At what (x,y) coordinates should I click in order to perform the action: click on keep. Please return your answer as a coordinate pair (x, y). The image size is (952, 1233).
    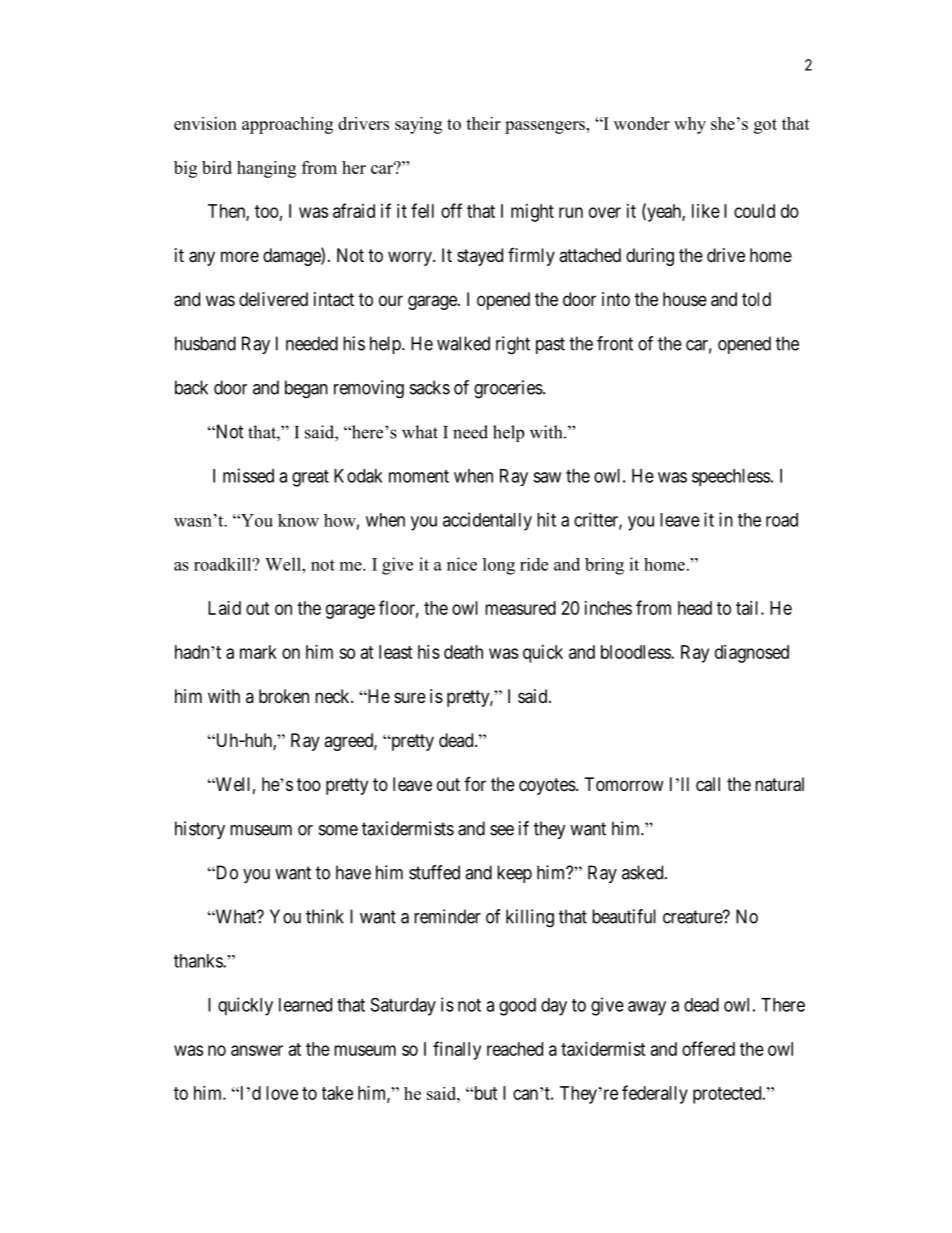
    Looking at the image, I should click on (514, 874).
